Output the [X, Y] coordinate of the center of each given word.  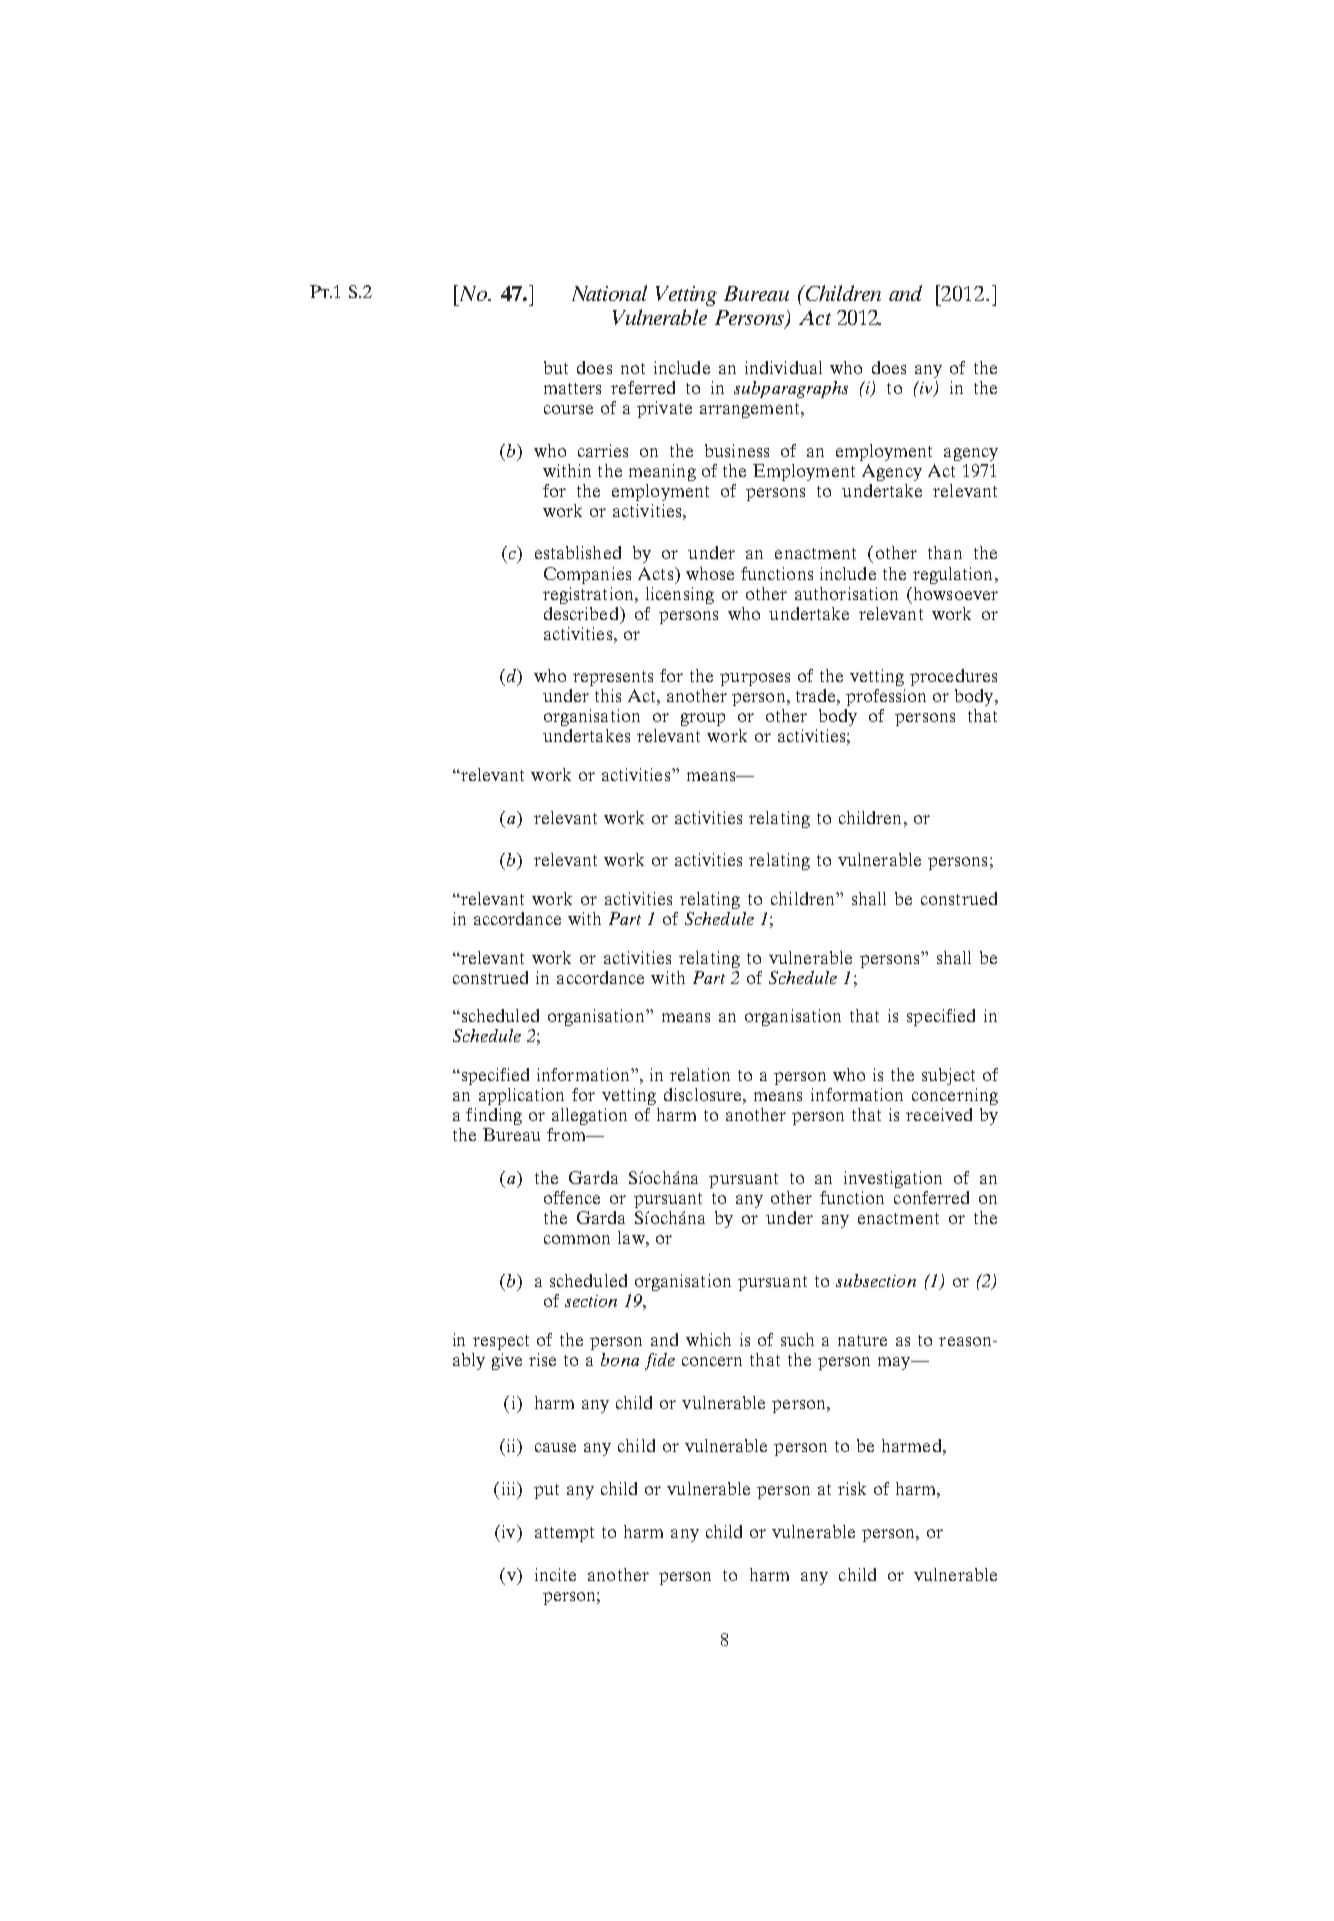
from [567, 1134]
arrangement [751, 410]
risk [852, 1488]
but [556, 367]
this [608, 695]
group [703, 719]
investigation [893, 1179]
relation [700, 1074]
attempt [564, 1534]
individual [783, 367]
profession [886, 697]
